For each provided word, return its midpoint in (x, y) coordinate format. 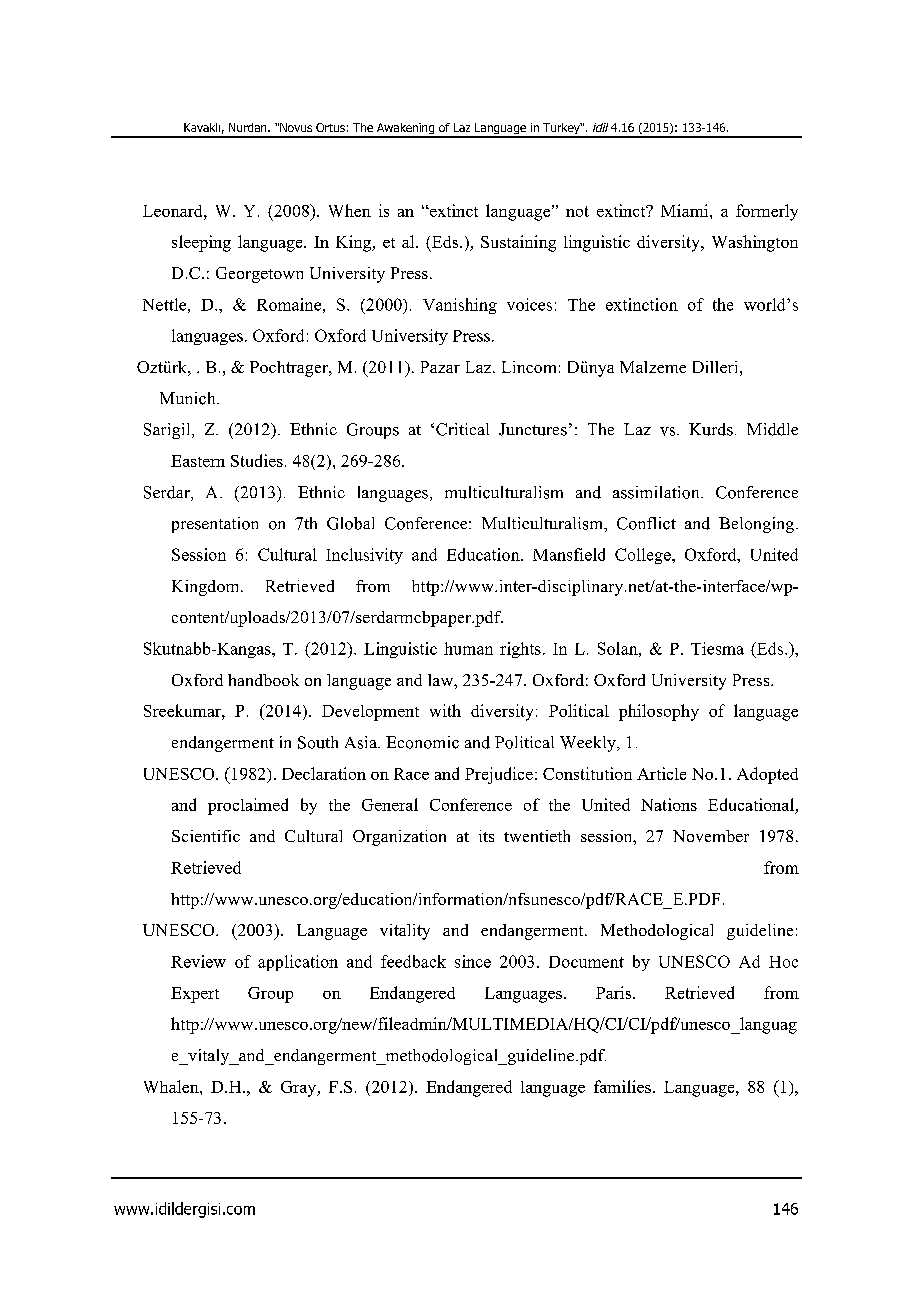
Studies (257, 460)
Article (661, 773)
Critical (462, 429)
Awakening (406, 130)
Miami (686, 210)
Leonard (174, 211)
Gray (300, 1089)
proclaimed (248, 806)
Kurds (711, 429)
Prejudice (499, 775)
